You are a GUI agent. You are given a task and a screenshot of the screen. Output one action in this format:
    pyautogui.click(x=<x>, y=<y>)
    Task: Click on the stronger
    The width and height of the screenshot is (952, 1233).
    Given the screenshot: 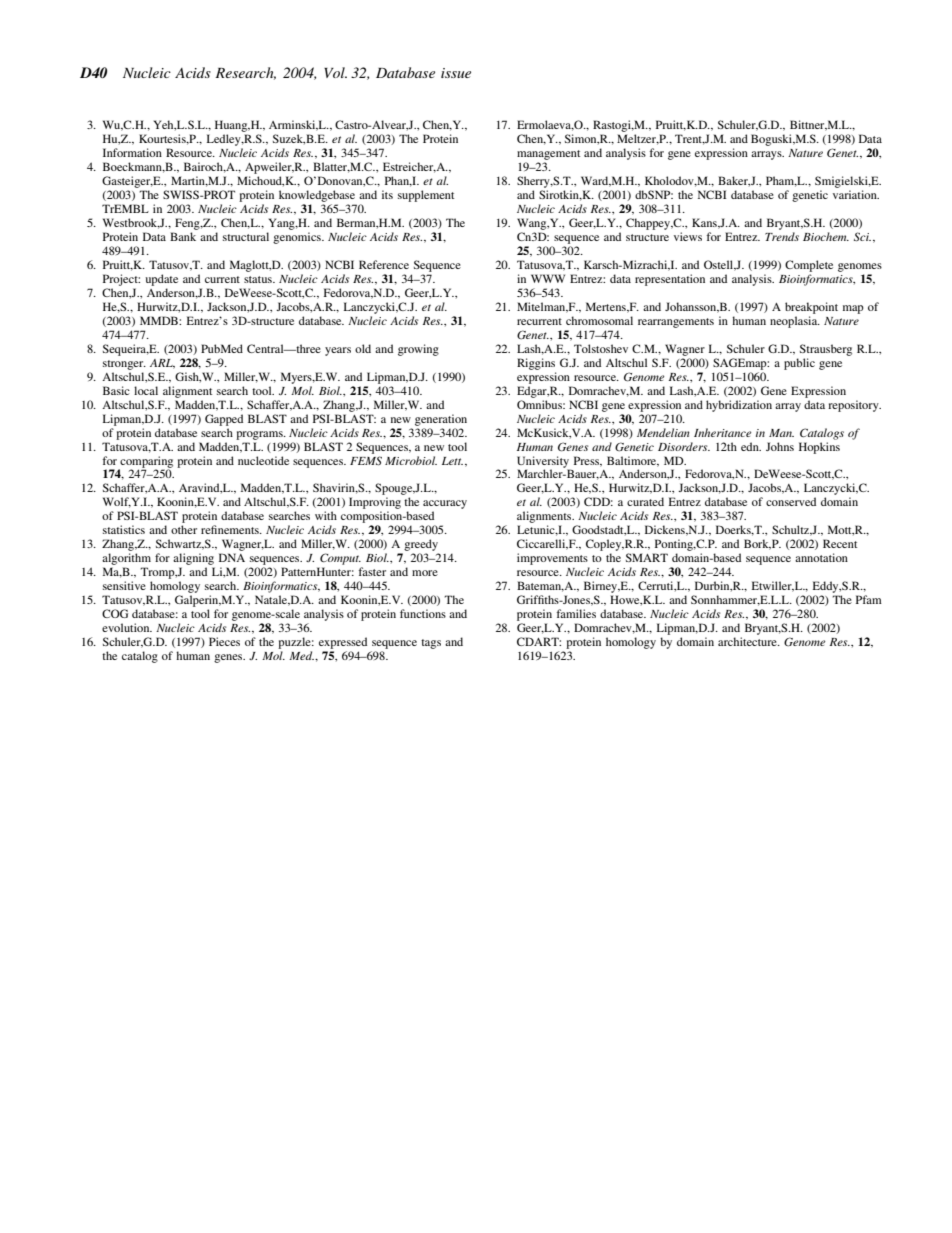 What is the action you would take?
    pyautogui.click(x=124, y=365)
